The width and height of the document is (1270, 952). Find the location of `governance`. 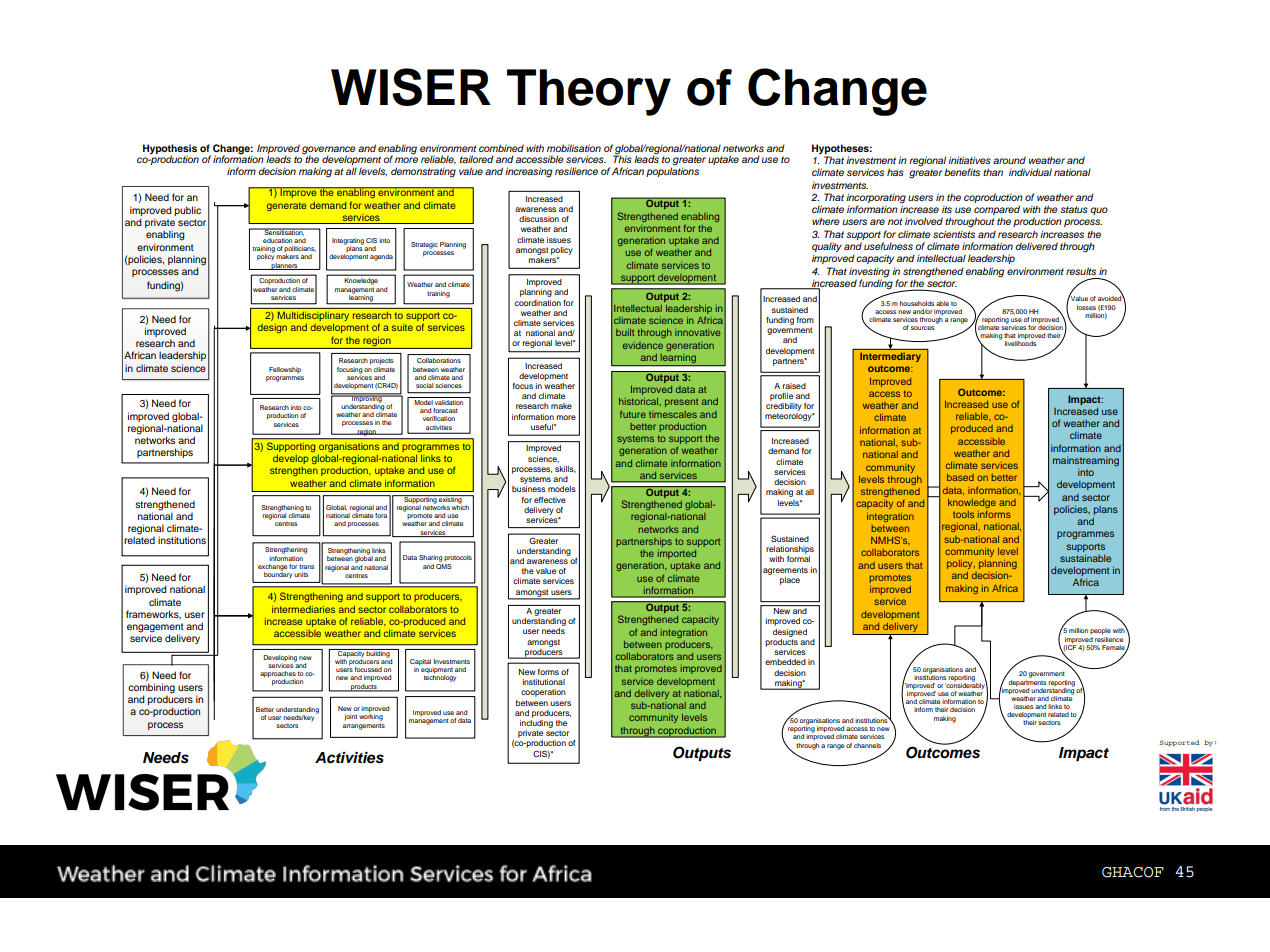

governance is located at coordinates (329, 151).
